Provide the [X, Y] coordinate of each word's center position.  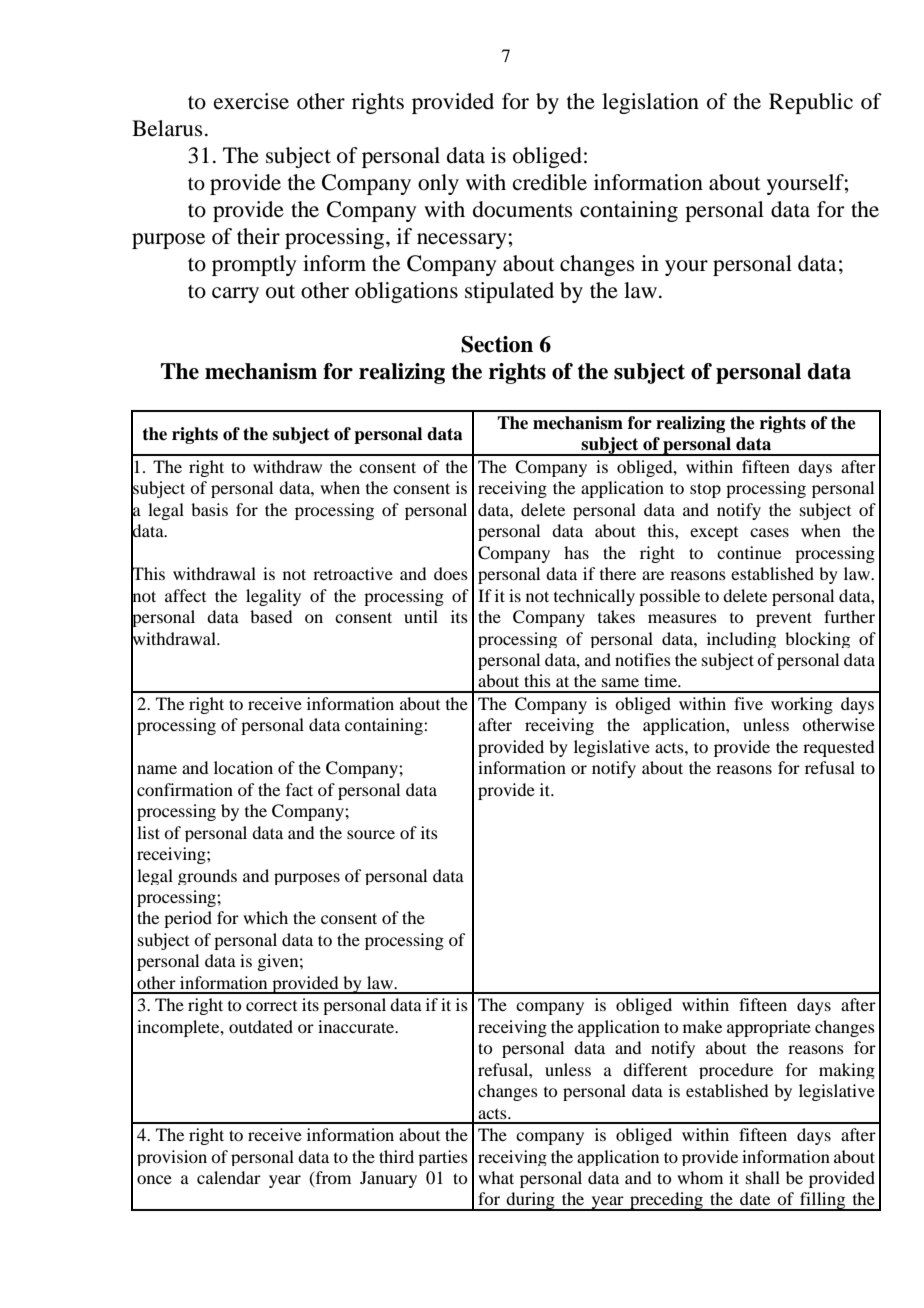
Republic [811, 103]
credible [550, 182]
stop [705, 490]
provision [172, 1158]
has [576, 552]
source [371, 834]
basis [209, 509]
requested [838, 748]
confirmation [185, 789]
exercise [251, 101]
